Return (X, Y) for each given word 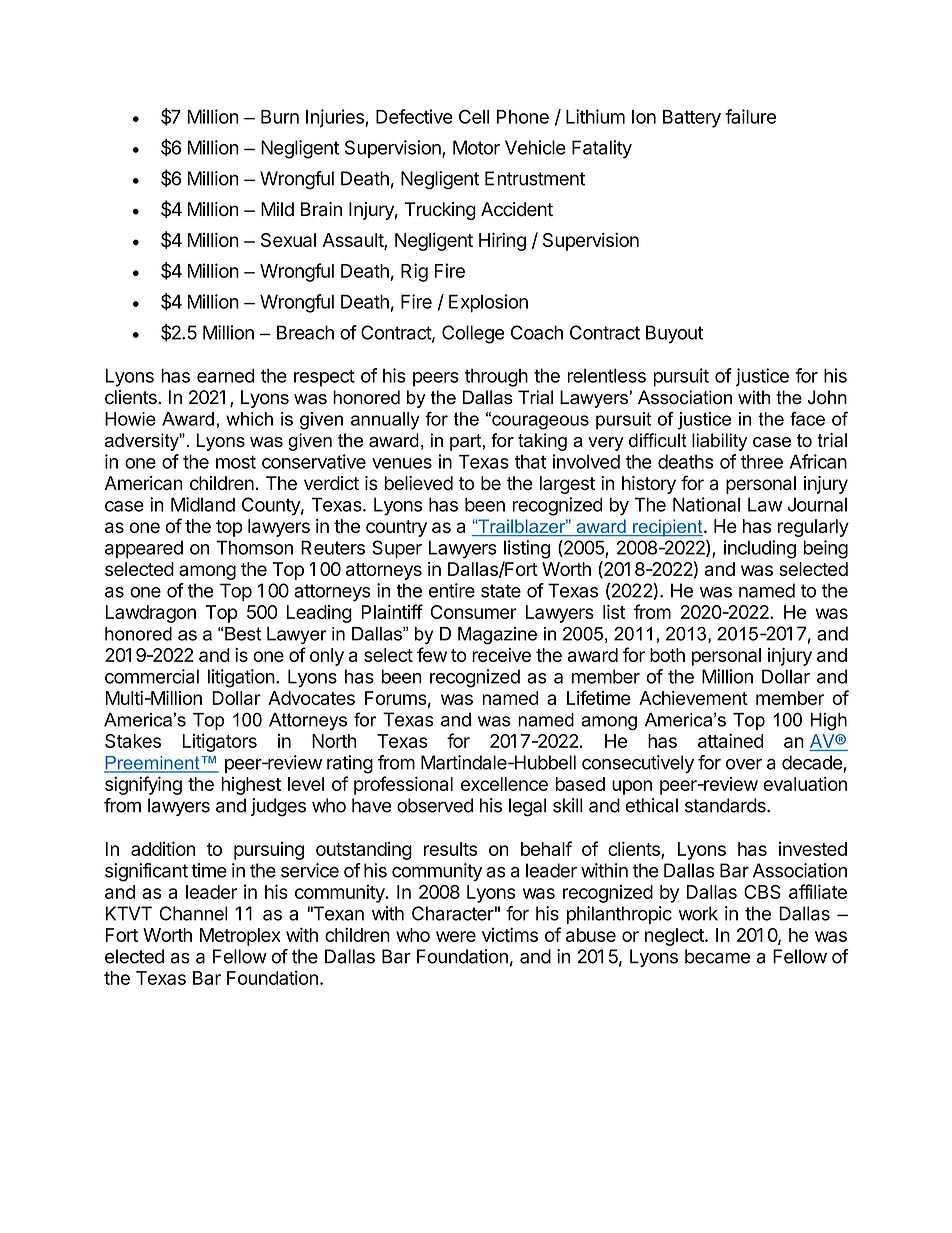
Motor (476, 147)
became (717, 956)
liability (719, 442)
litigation (241, 678)
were (456, 936)
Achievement (693, 698)
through (496, 378)
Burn (280, 117)
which (249, 419)
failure (750, 116)
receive (501, 655)
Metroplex (240, 937)
